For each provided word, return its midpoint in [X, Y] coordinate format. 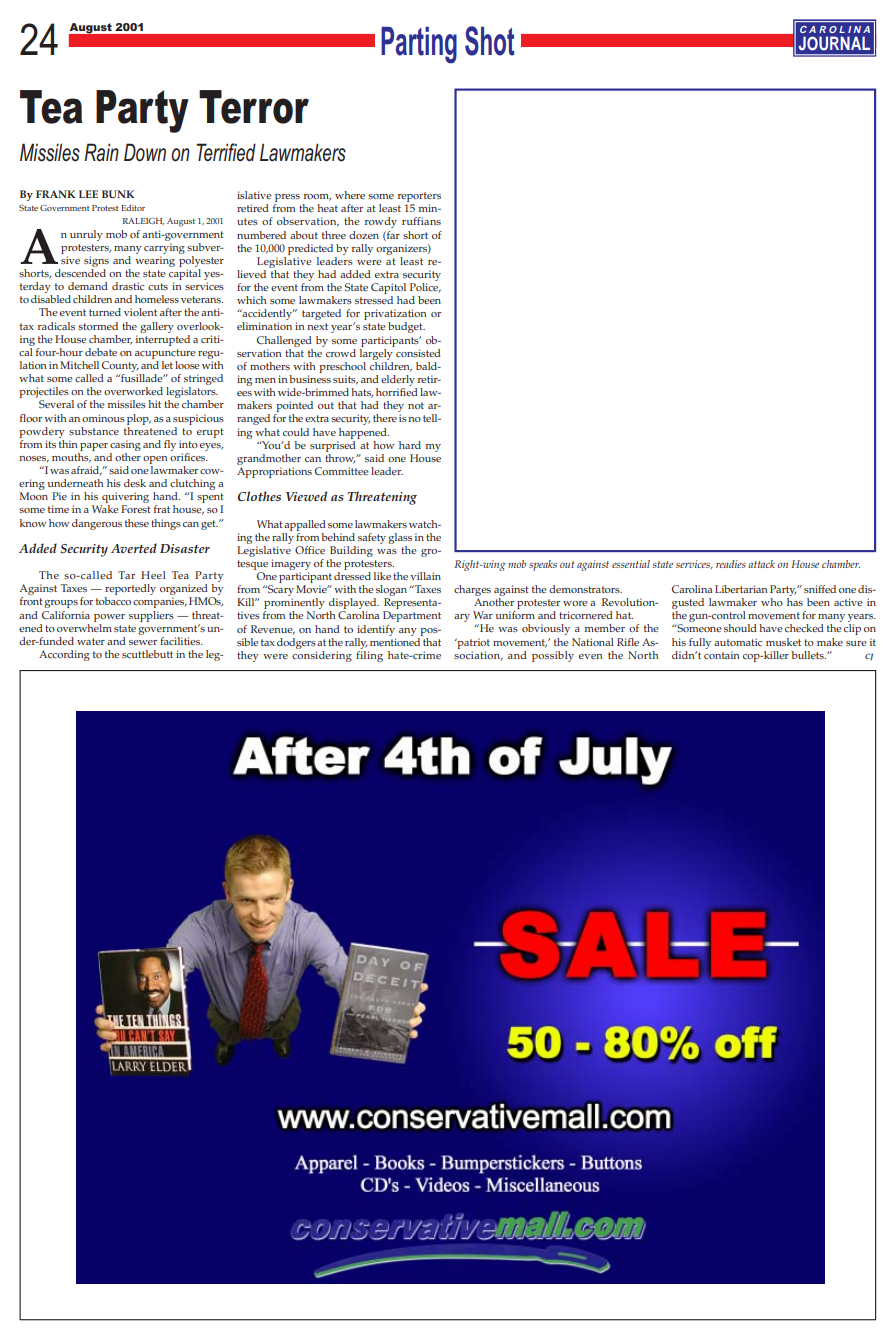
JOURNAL [834, 43]
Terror [254, 107]
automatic [738, 642]
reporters [419, 198]
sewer [143, 642]
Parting [419, 45]
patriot [472, 643]
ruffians [421, 221]
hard [410, 445]
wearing [155, 261]
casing [125, 445]
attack [761, 564]
